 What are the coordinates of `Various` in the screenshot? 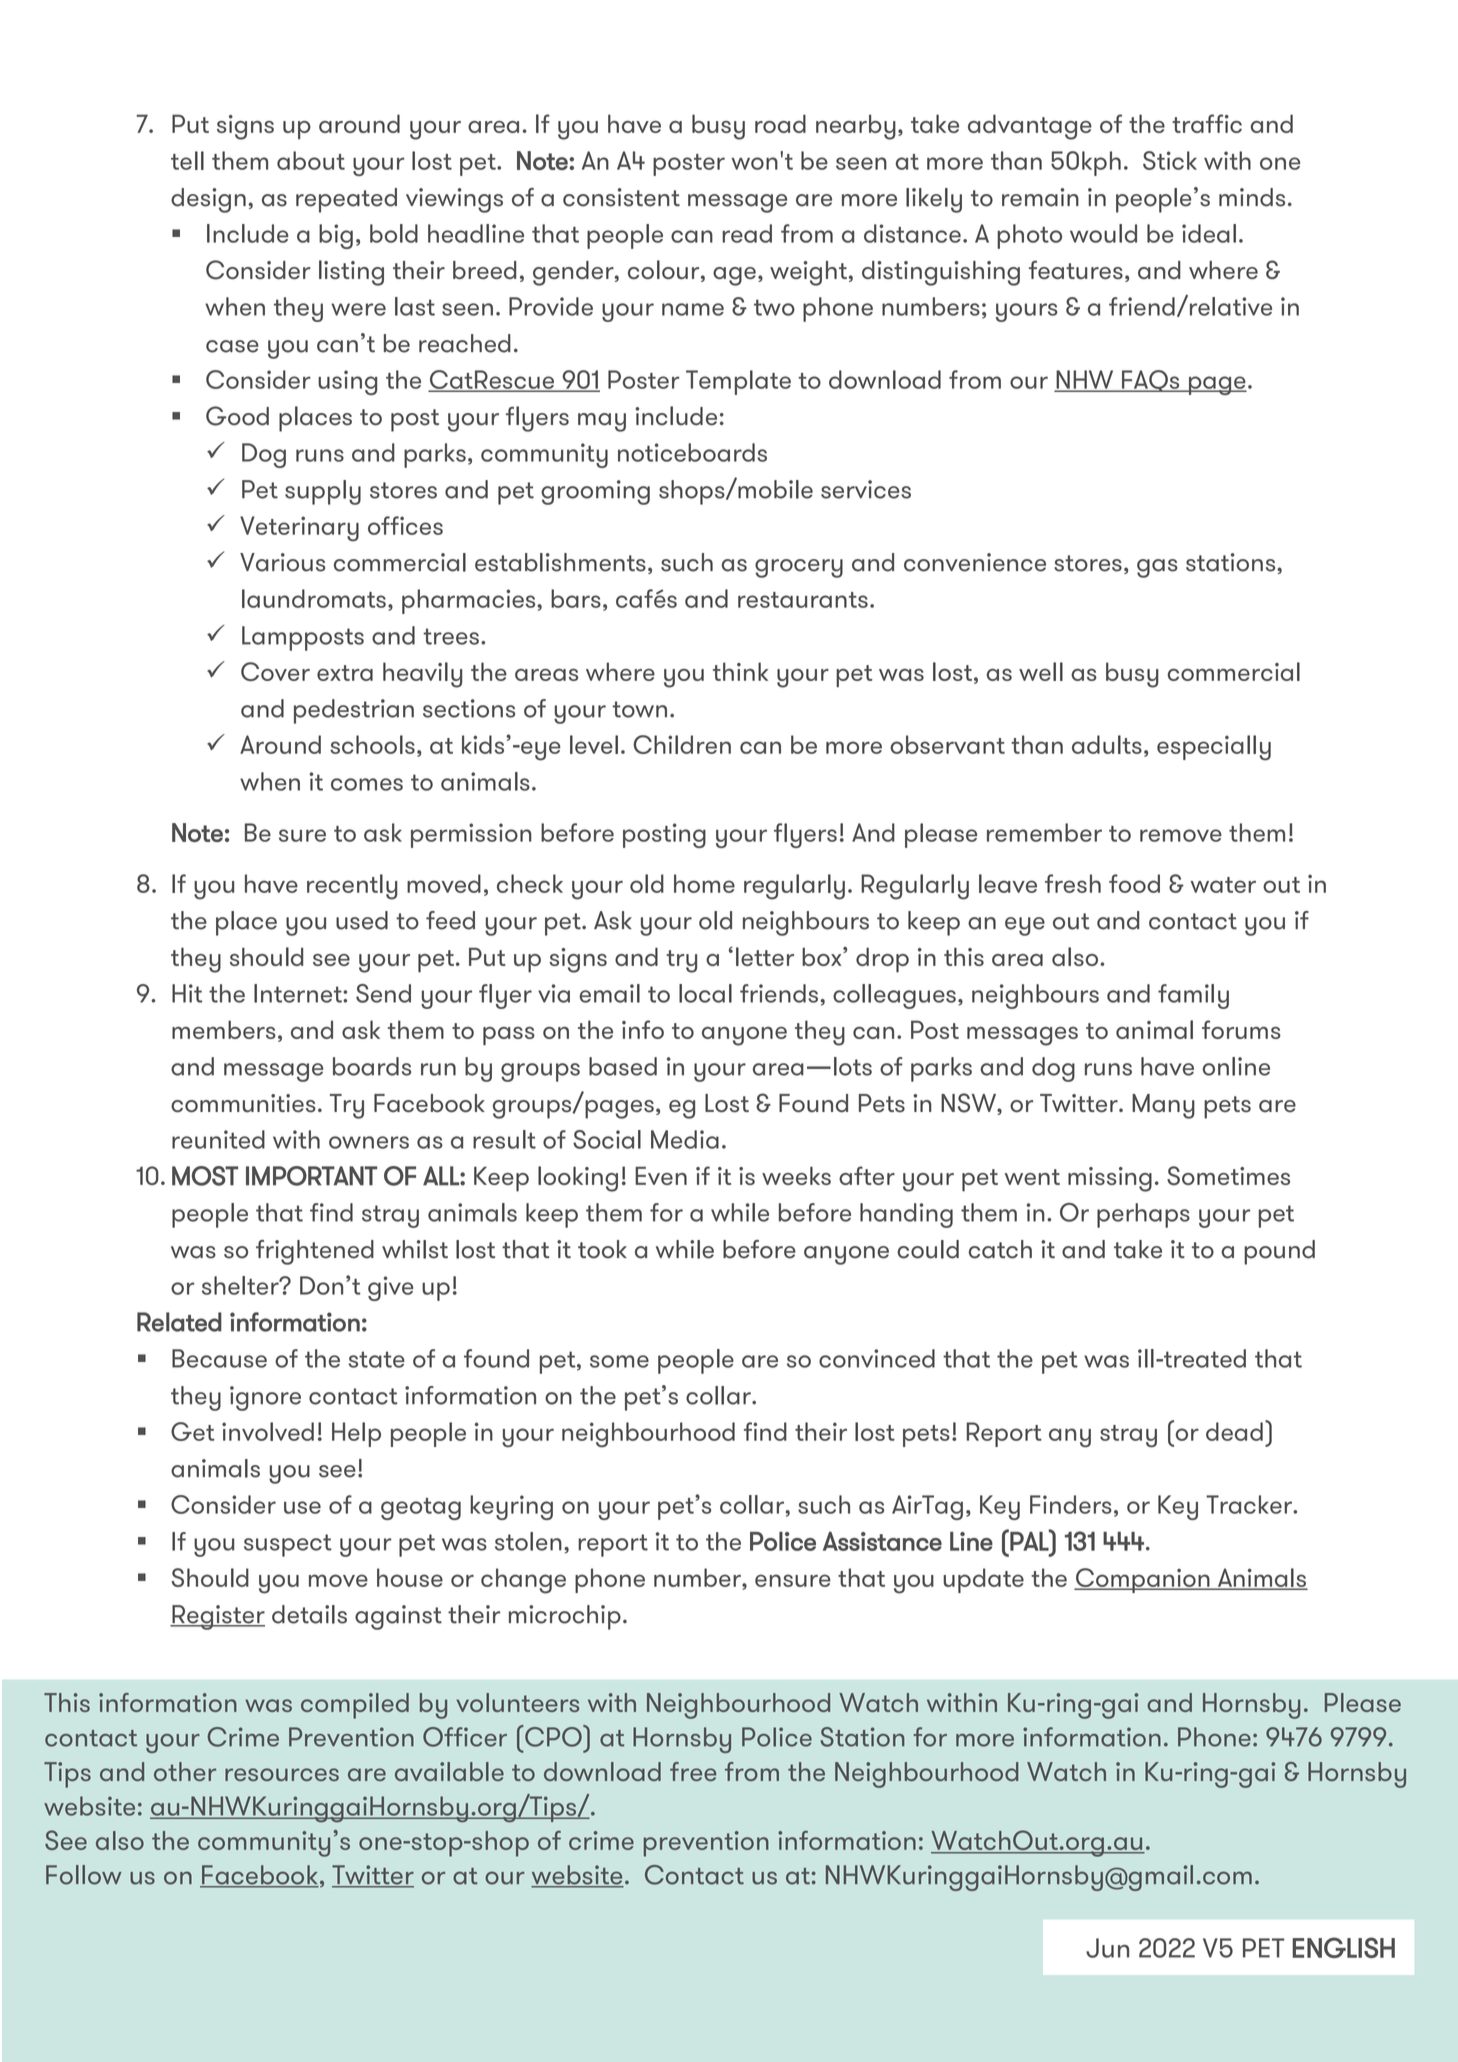 It's located at (282, 562).
